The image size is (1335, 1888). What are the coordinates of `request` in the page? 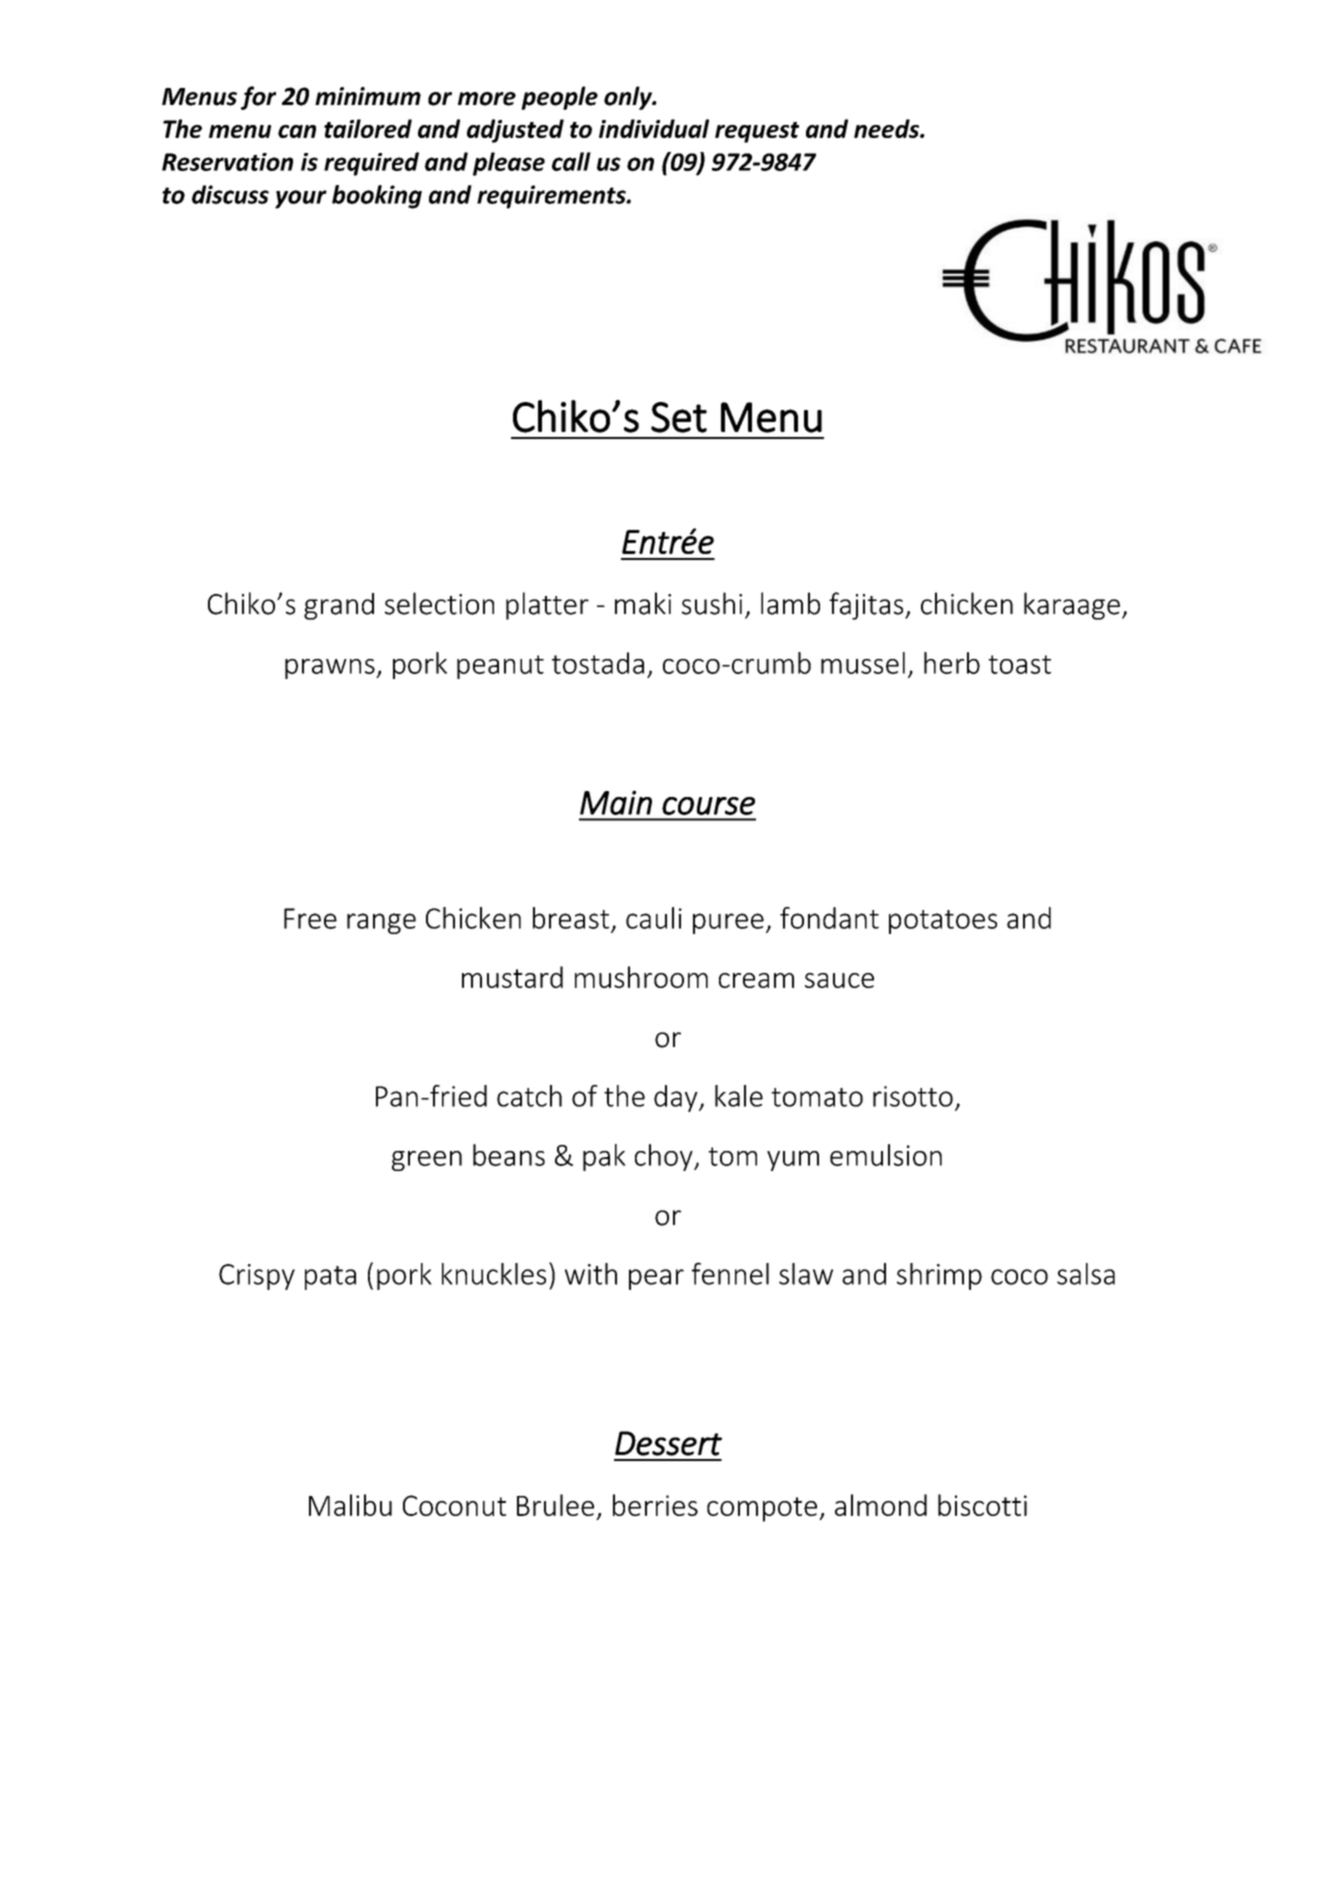 It's located at (757, 132).
